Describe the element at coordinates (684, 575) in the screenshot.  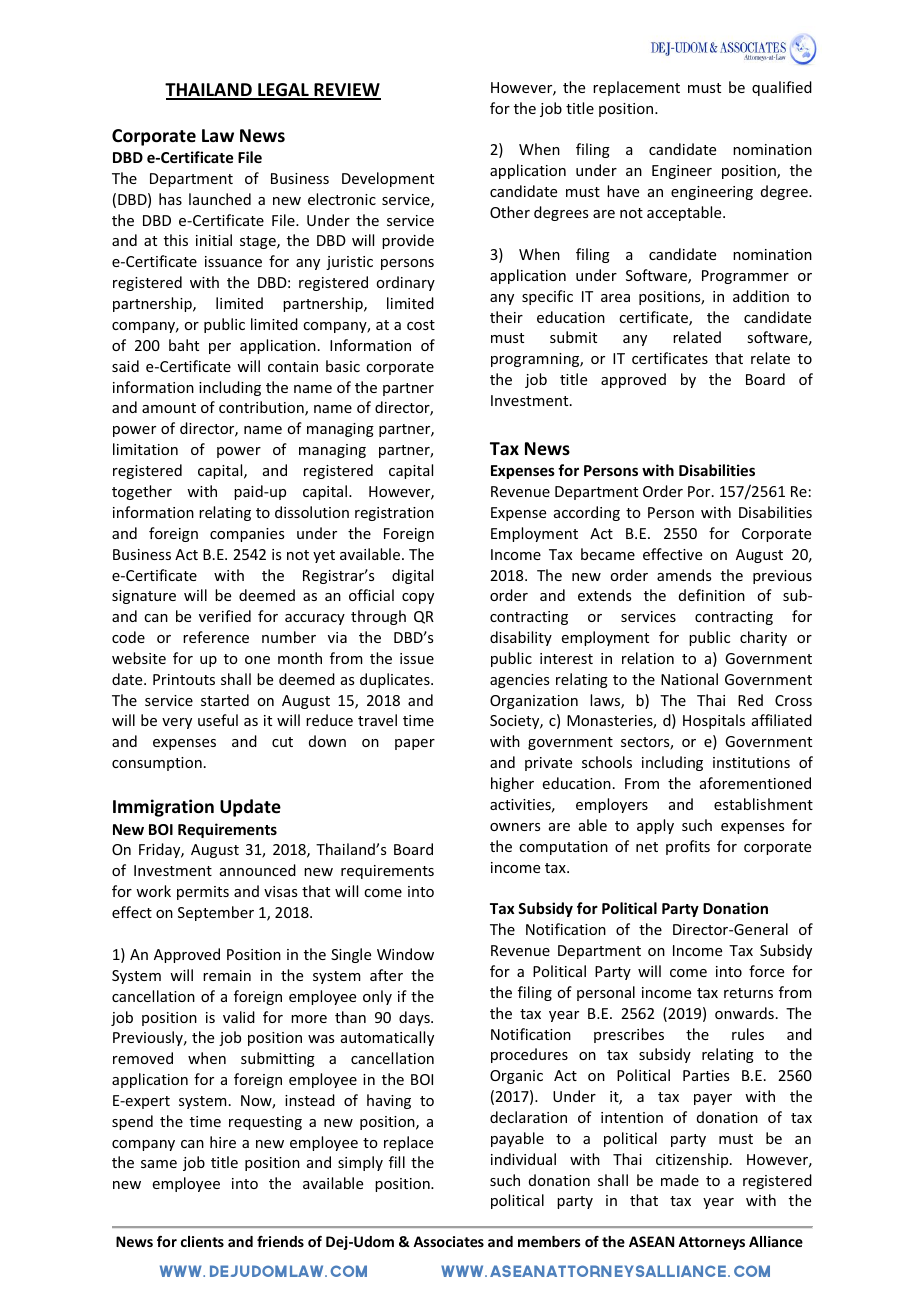
I see `amends` at that location.
